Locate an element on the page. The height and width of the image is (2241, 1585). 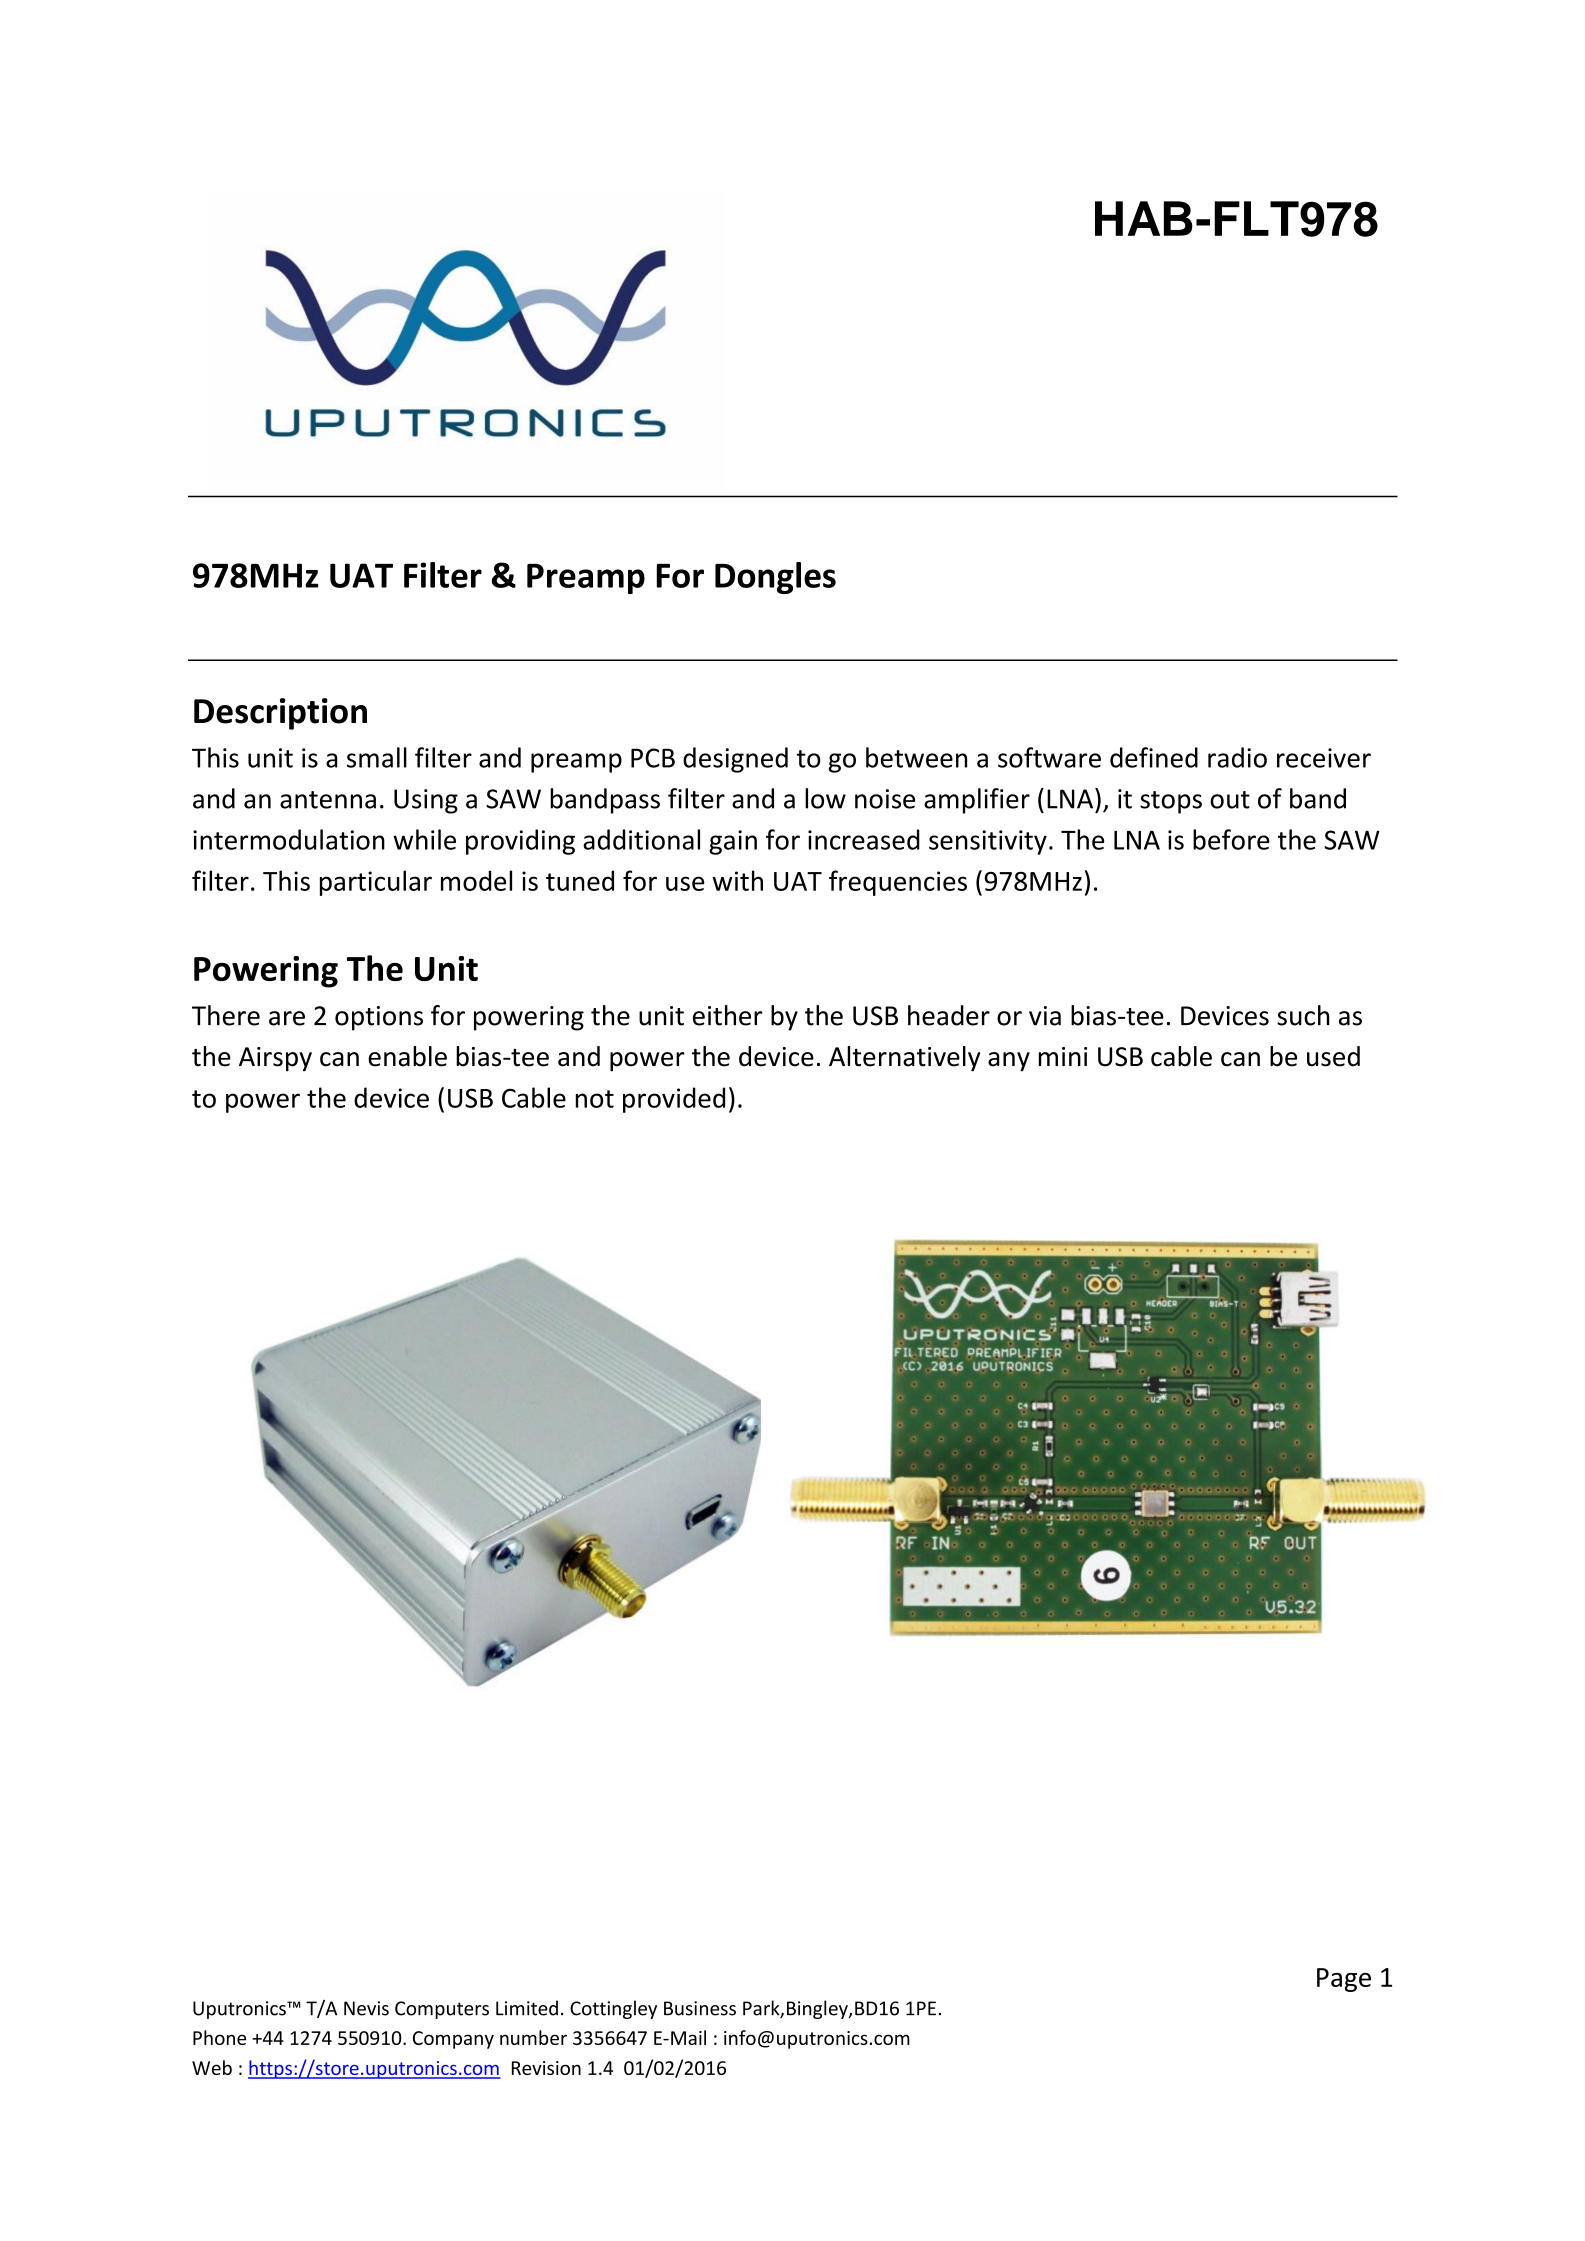
such is located at coordinates (1303, 1015).
